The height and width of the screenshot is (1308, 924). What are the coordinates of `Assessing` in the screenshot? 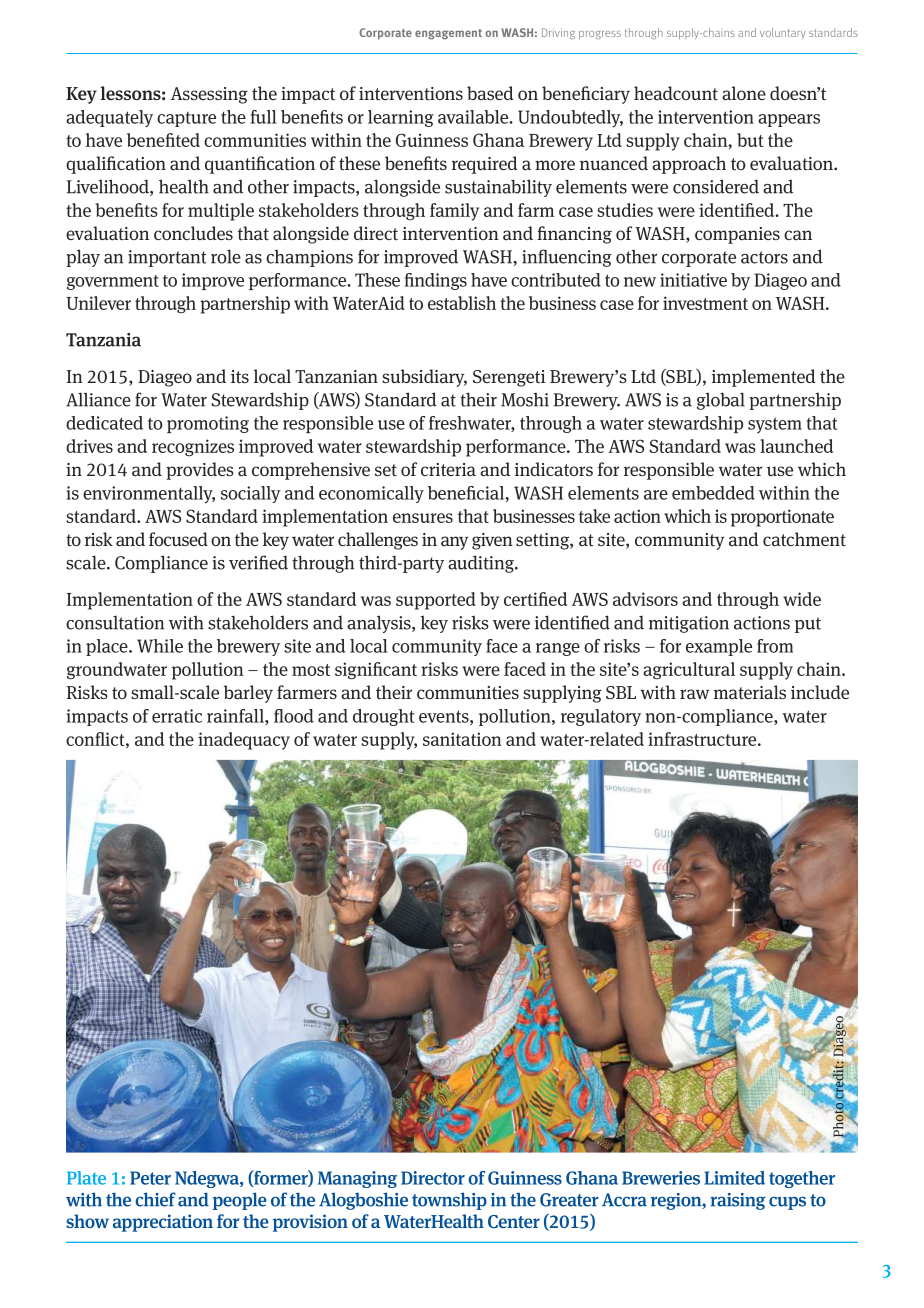 It's located at (209, 95).
